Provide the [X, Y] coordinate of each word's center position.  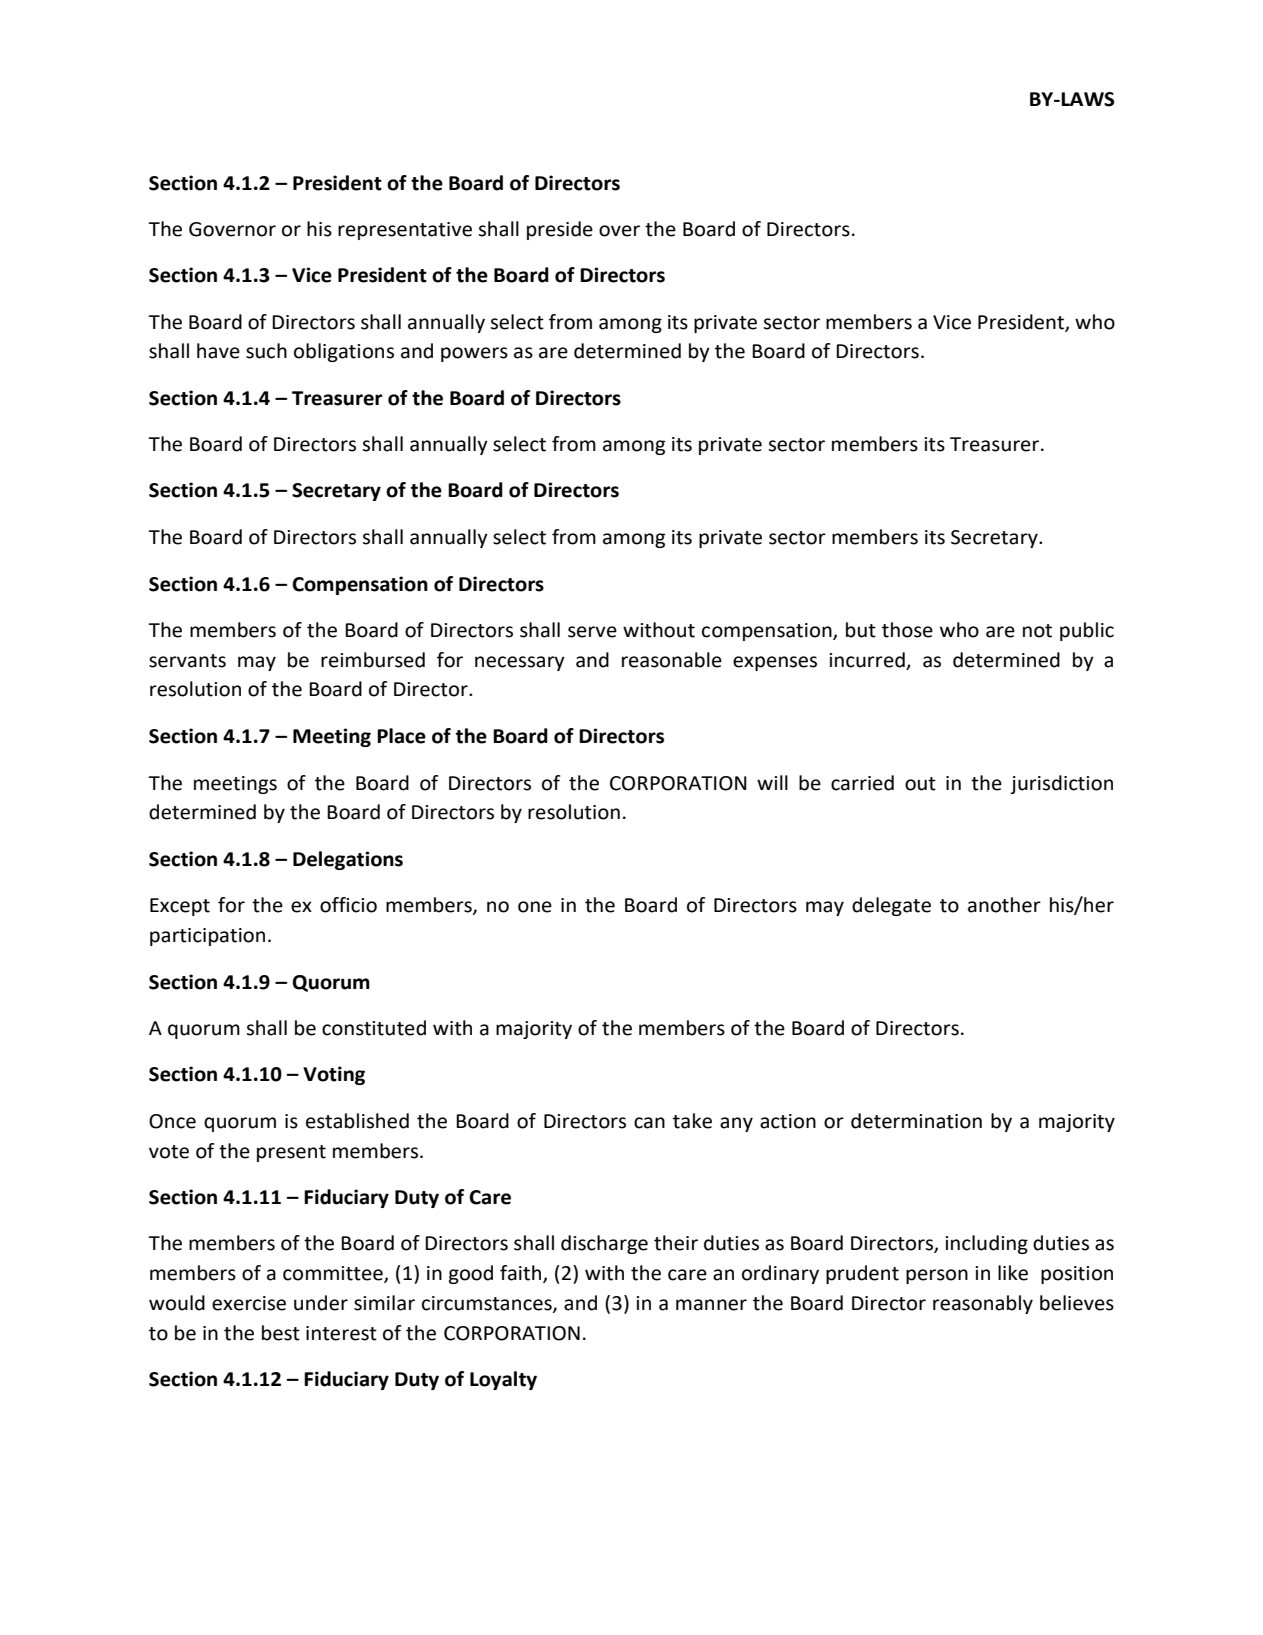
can [649, 1123]
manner [711, 1305]
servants [187, 661]
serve [592, 632]
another [1004, 905]
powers [474, 354]
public [1087, 631]
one [535, 907]
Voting [334, 1075]
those [907, 630]
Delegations [348, 860]
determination [916, 1121]
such [266, 351]
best [281, 1333]
